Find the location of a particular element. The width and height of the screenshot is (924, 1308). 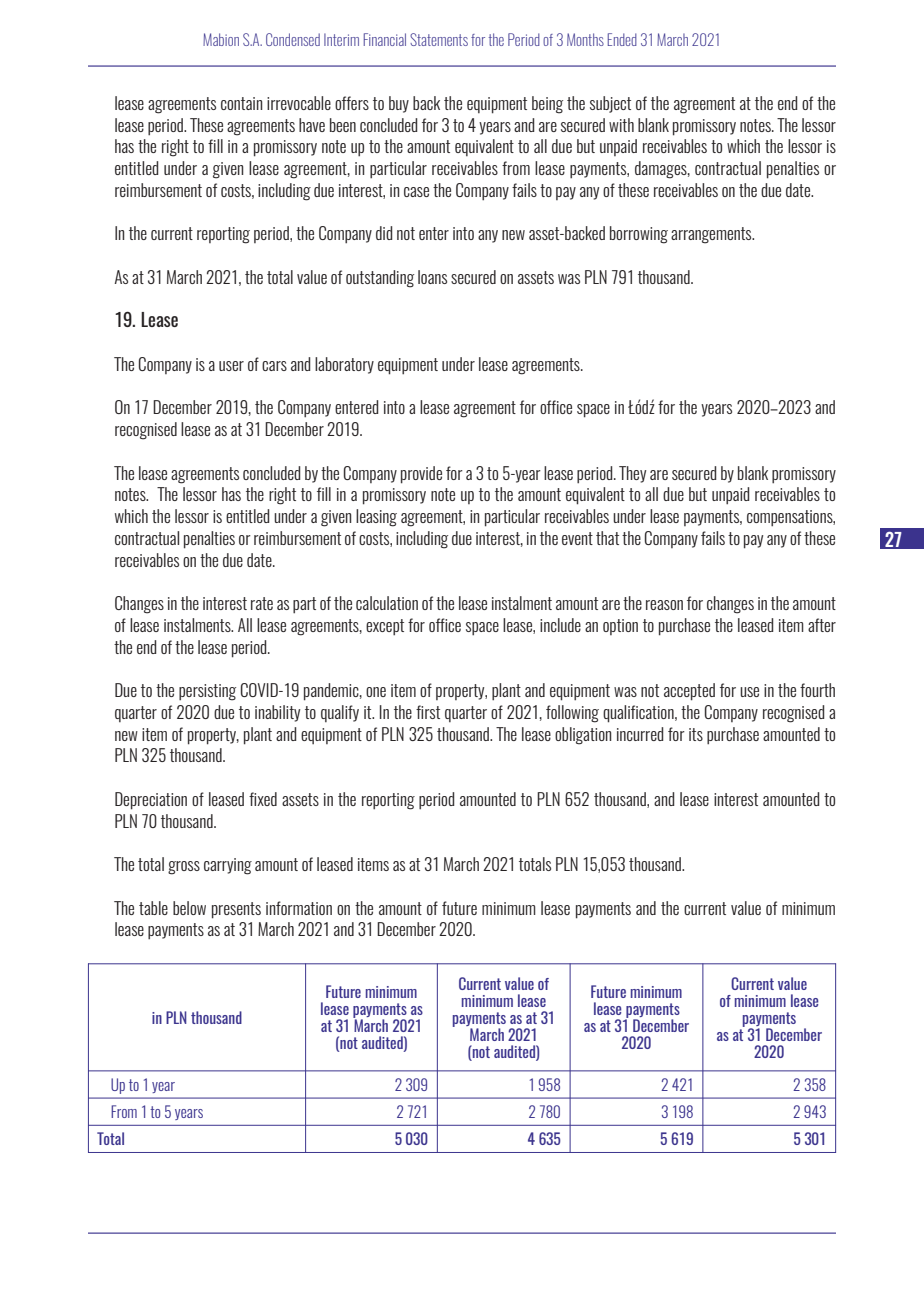

They is located at coordinates (632, 474).
